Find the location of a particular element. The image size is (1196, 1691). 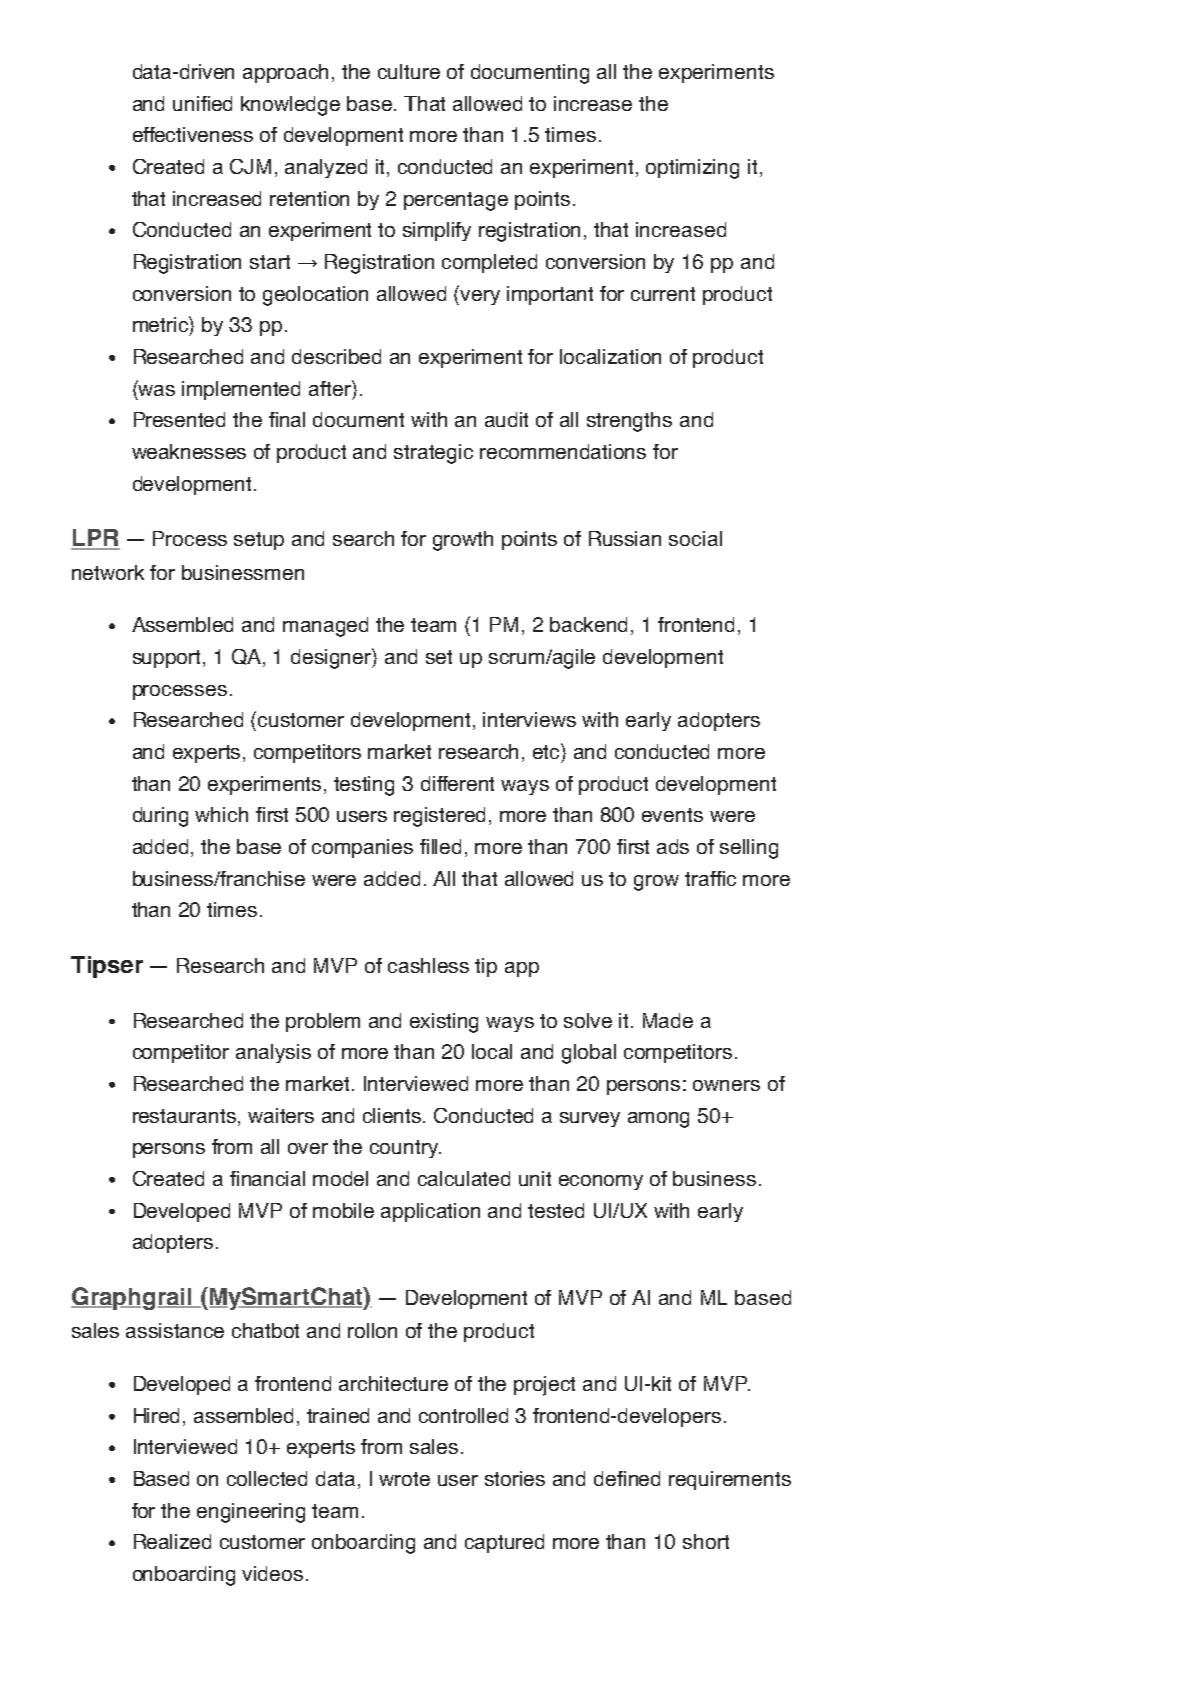

during is located at coordinates (160, 817).
